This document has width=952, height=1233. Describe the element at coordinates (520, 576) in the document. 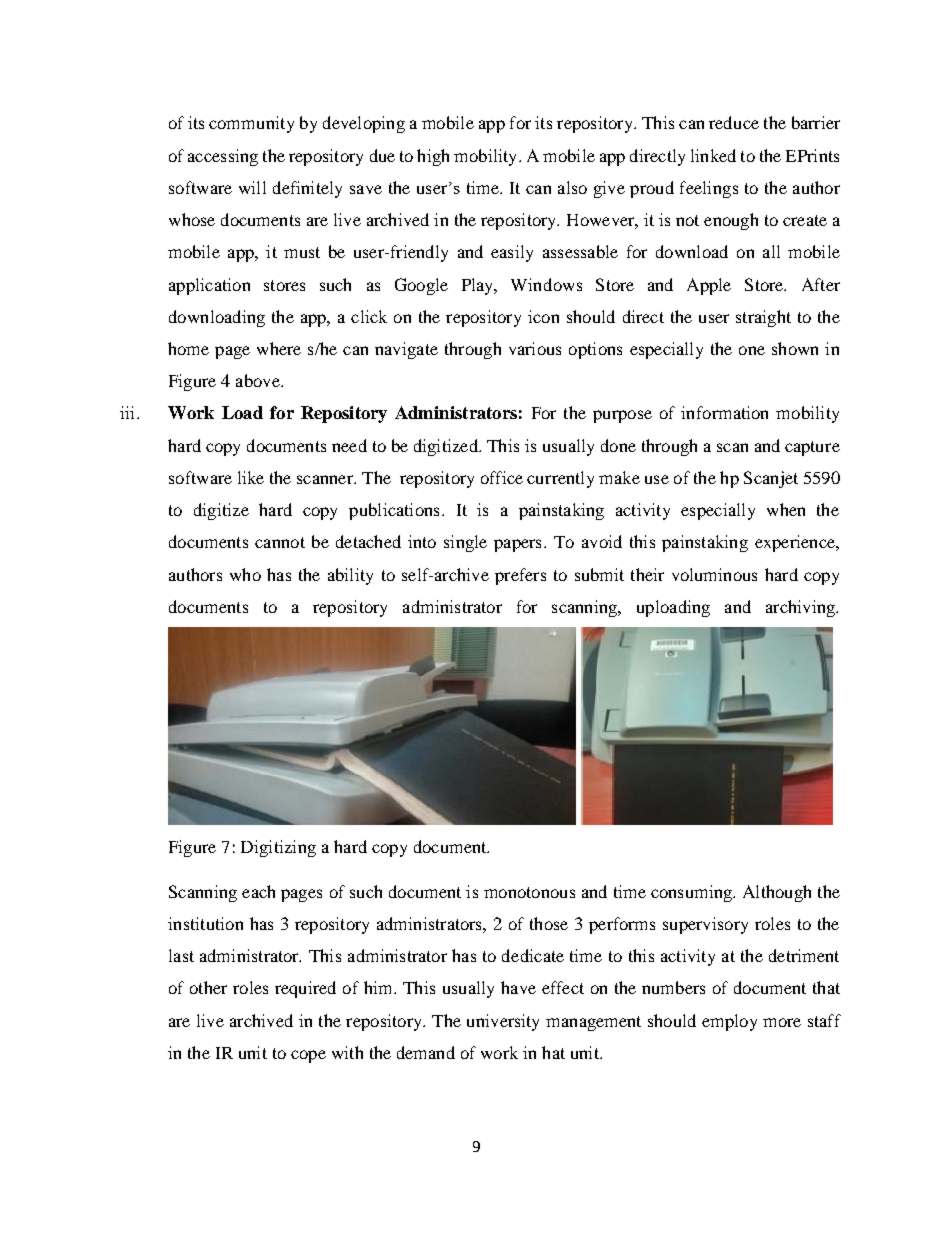

I see `prefers` at that location.
